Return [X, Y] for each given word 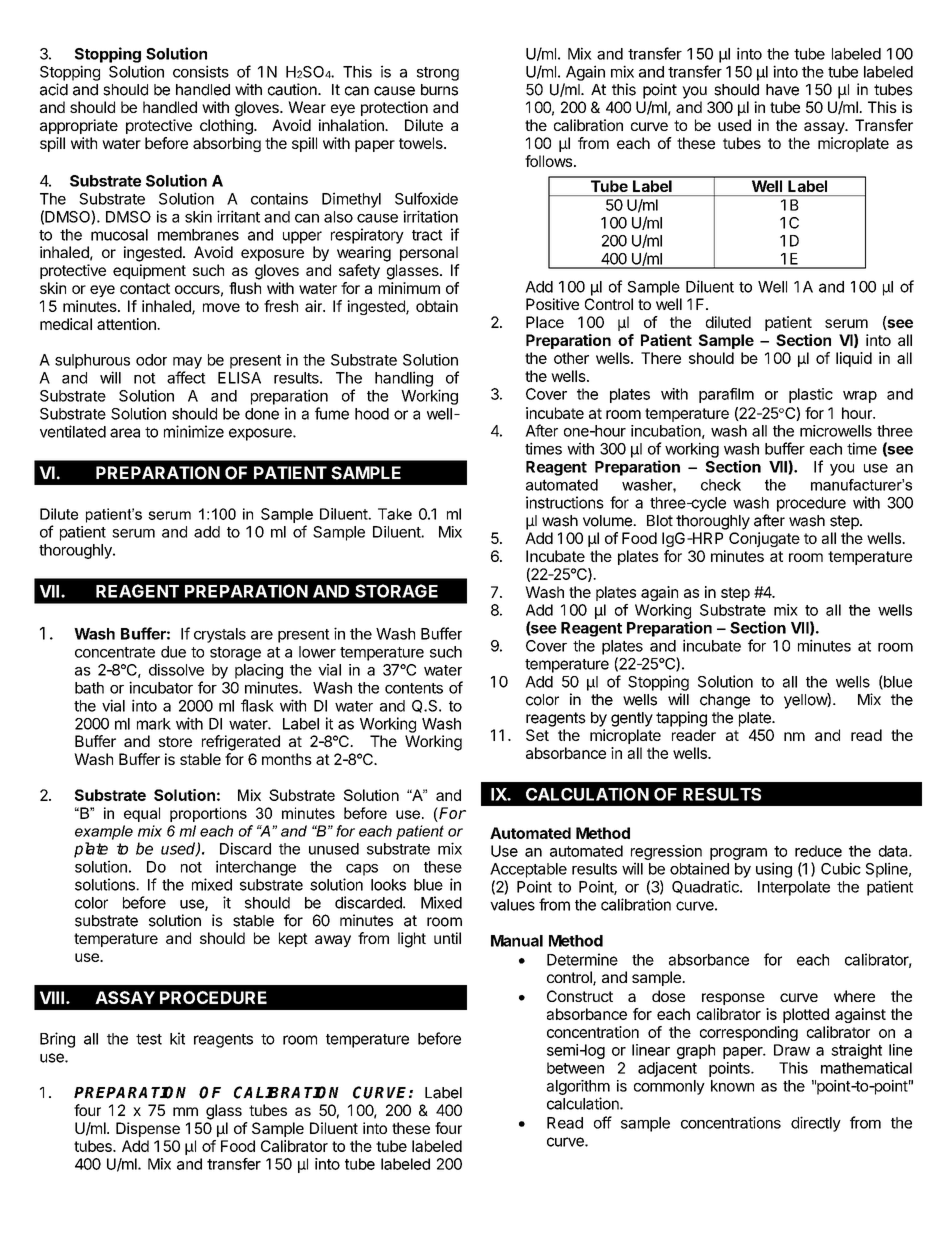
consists [201, 71]
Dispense [148, 1129]
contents [414, 688]
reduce [818, 851]
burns [439, 90]
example [104, 832]
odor [151, 360]
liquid [854, 359]
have [782, 90]
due [173, 652]
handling [404, 379]
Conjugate [764, 539]
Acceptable [528, 870]
